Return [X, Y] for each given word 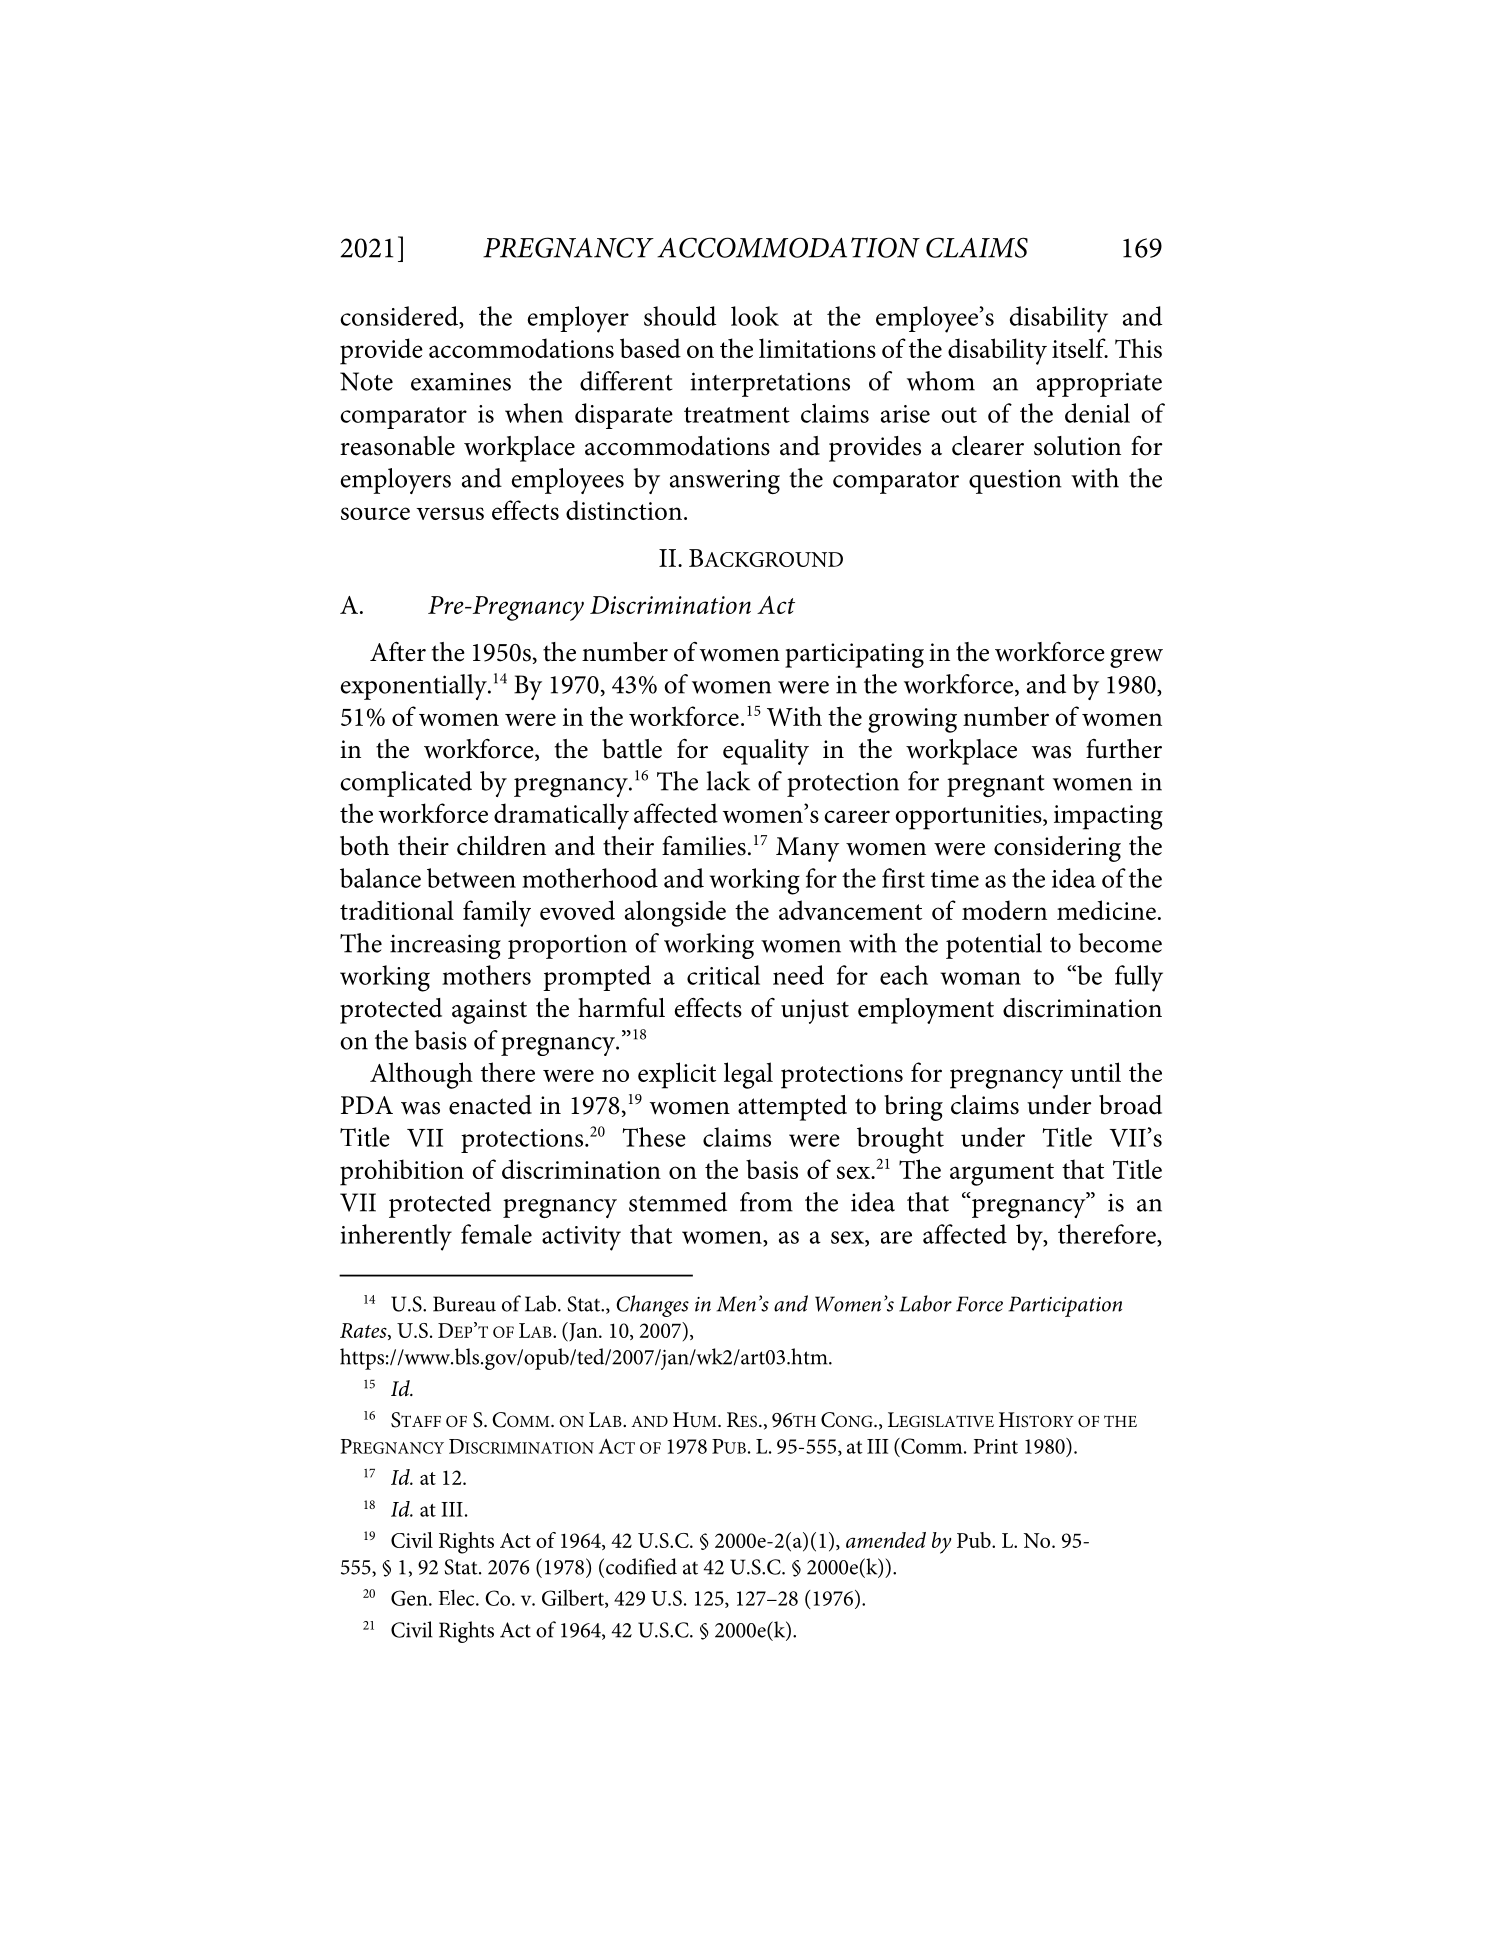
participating [854, 655]
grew [1136, 658]
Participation [1065, 1306]
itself [1080, 348]
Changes [652, 1306]
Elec [458, 1597]
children [501, 846]
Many [807, 849]
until [1096, 1072]
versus [450, 513]
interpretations [770, 384]
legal [748, 1075]
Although [421, 1075]
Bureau [464, 1304]
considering [1057, 849]
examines [461, 381]
